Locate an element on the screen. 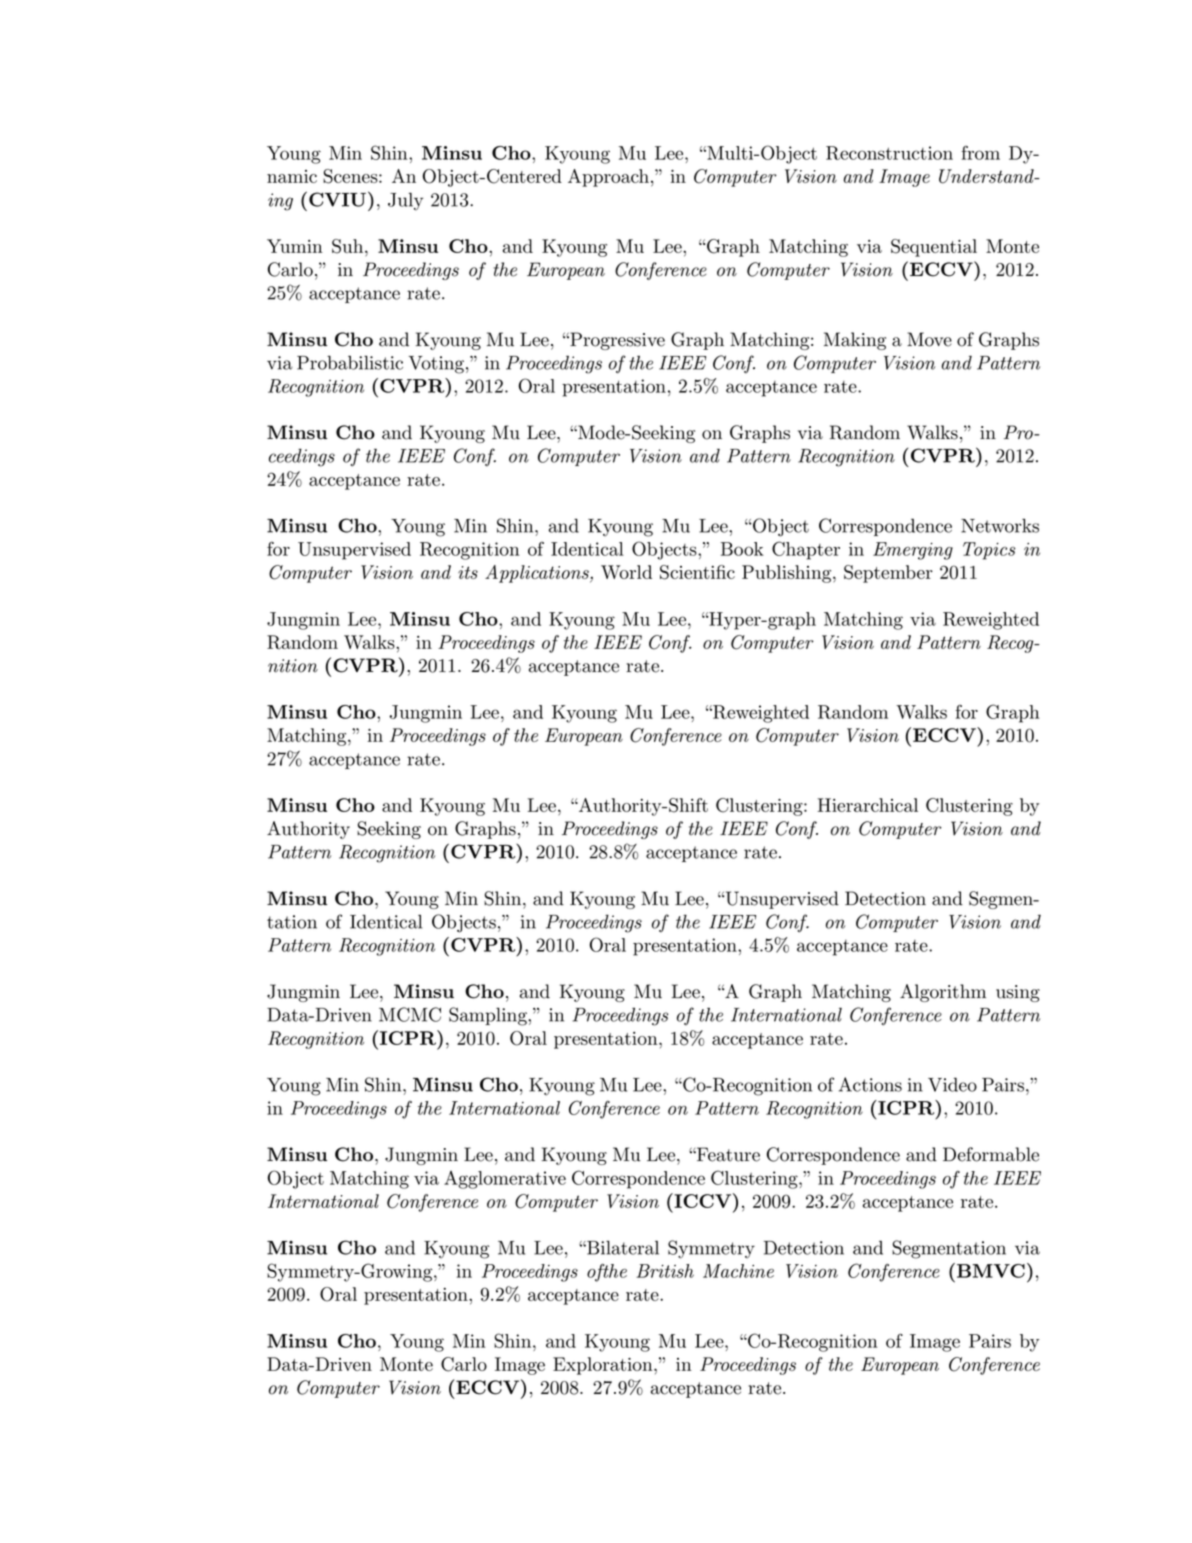  Sampling is located at coordinates (489, 1016).
